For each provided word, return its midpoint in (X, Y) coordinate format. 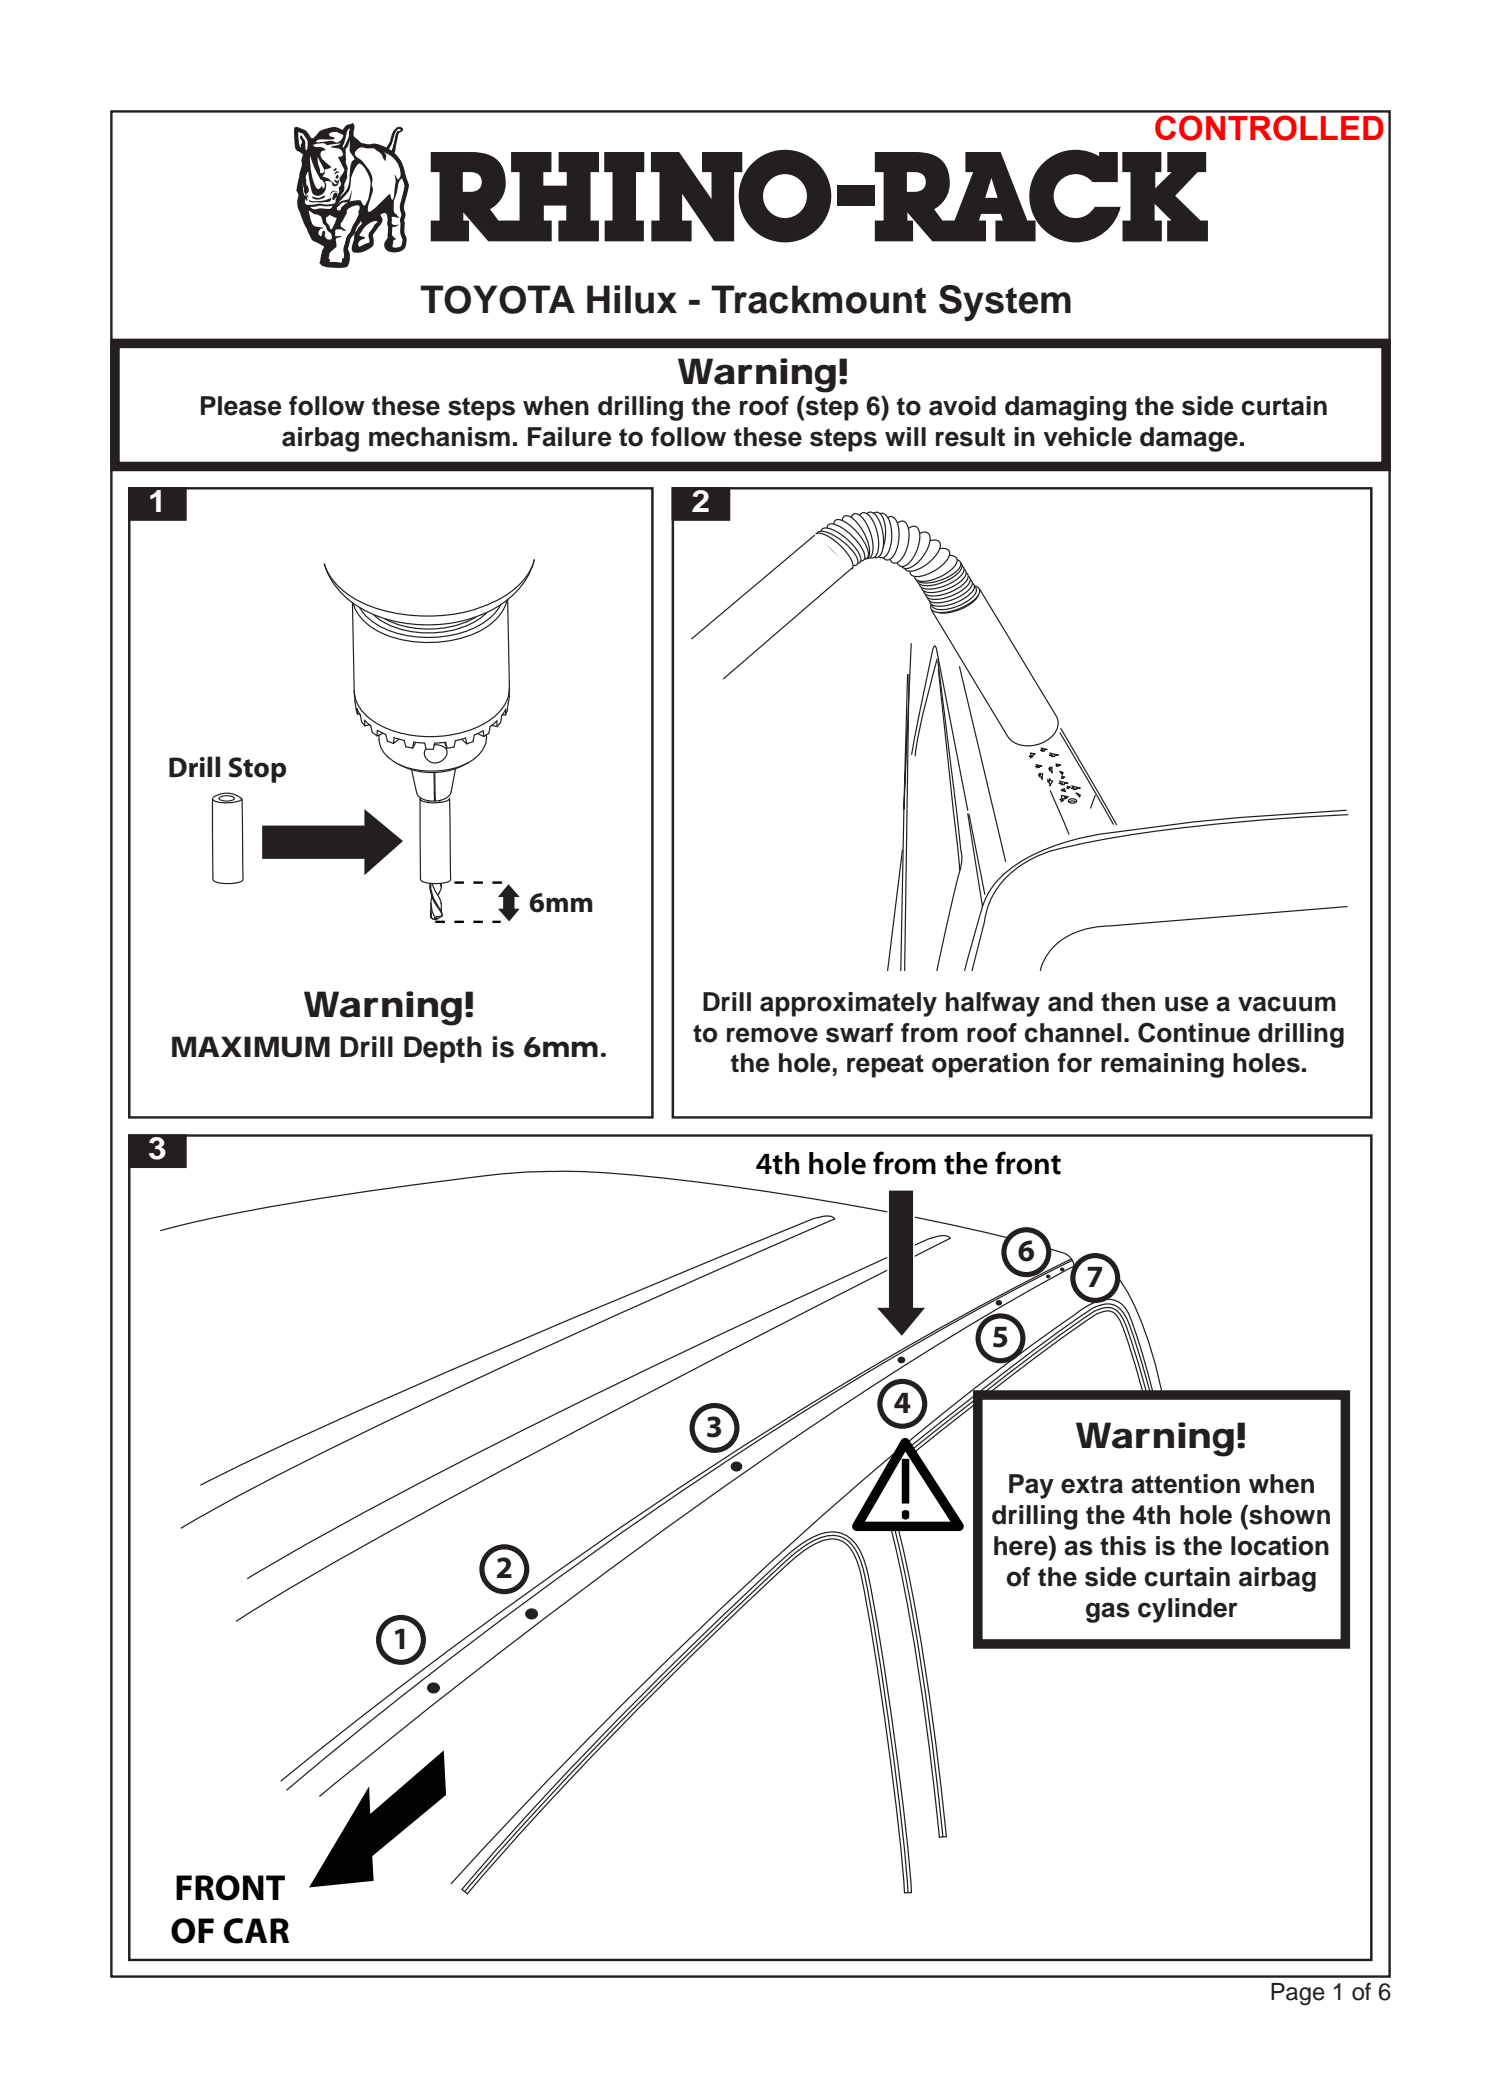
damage (1189, 439)
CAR (256, 1931)
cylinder (1188, 1610)
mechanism (439, 437)
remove (772, 1035)
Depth (443, 1049)
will (905, 436)
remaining (1162, 1065)
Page (1298, 1994)
